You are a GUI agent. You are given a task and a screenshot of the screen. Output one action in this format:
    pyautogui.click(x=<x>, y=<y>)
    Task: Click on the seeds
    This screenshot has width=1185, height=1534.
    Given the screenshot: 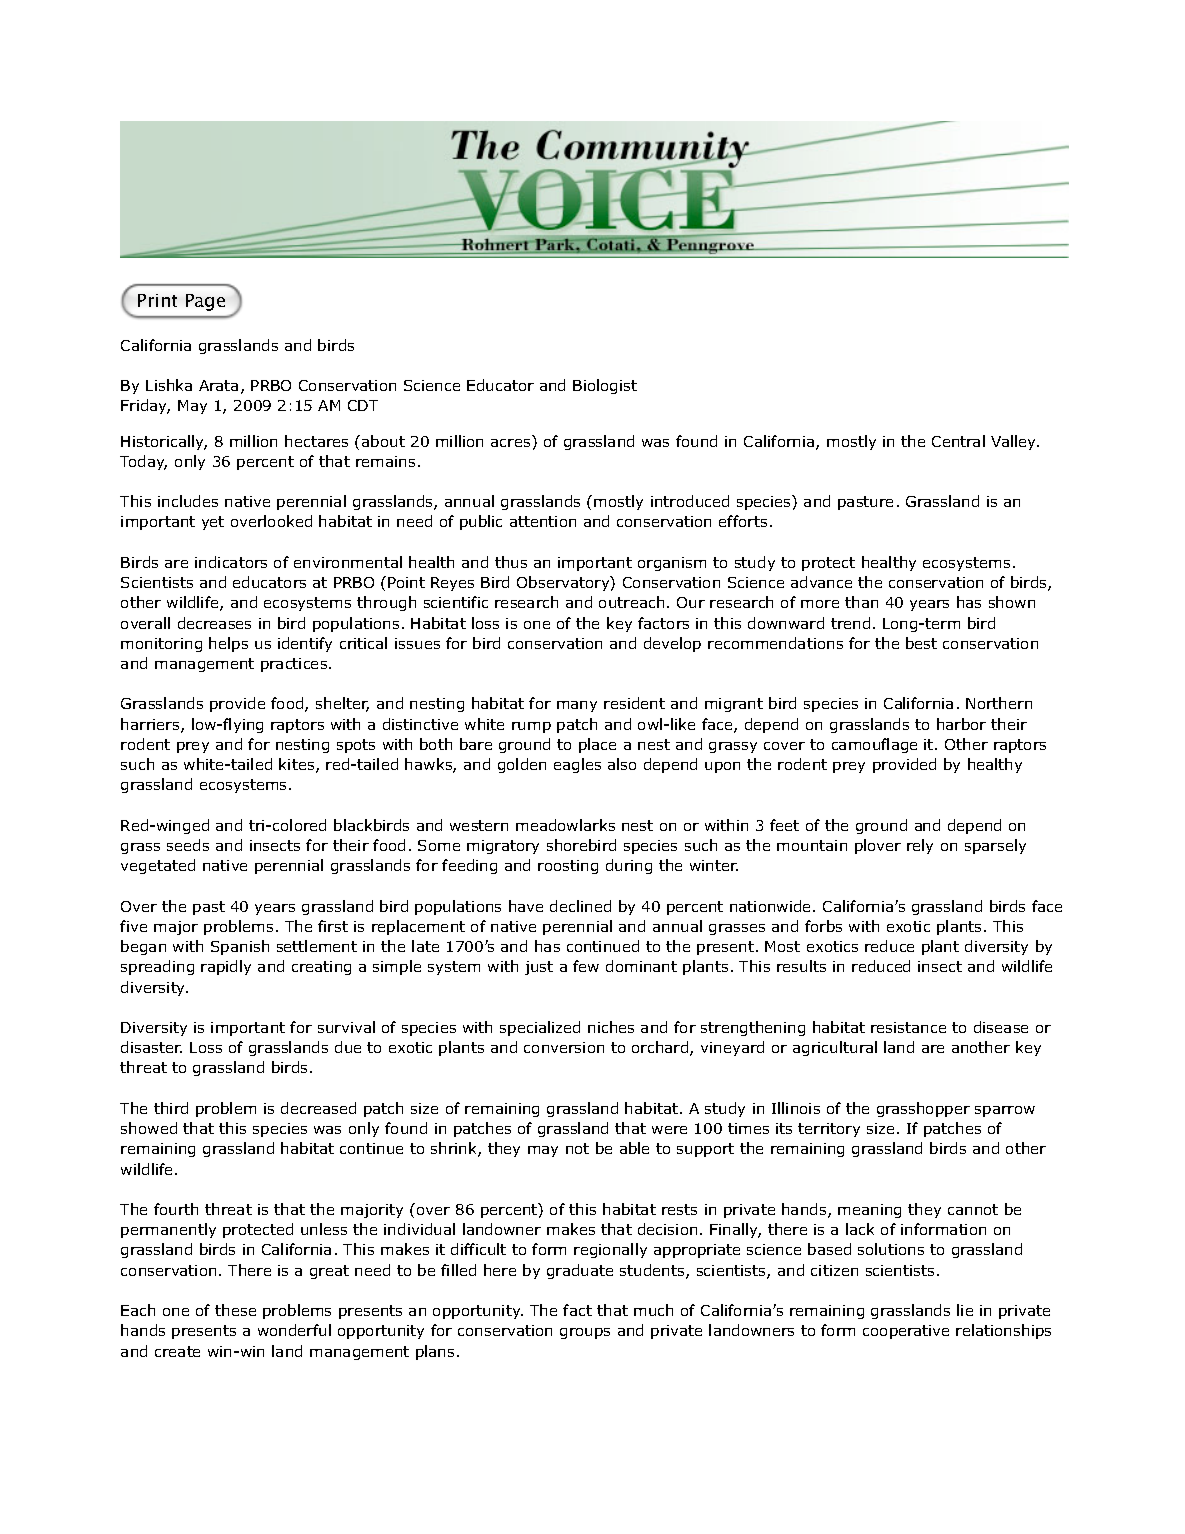 What is the action you would take?
    pyautogui.click(x=188, y=845)
